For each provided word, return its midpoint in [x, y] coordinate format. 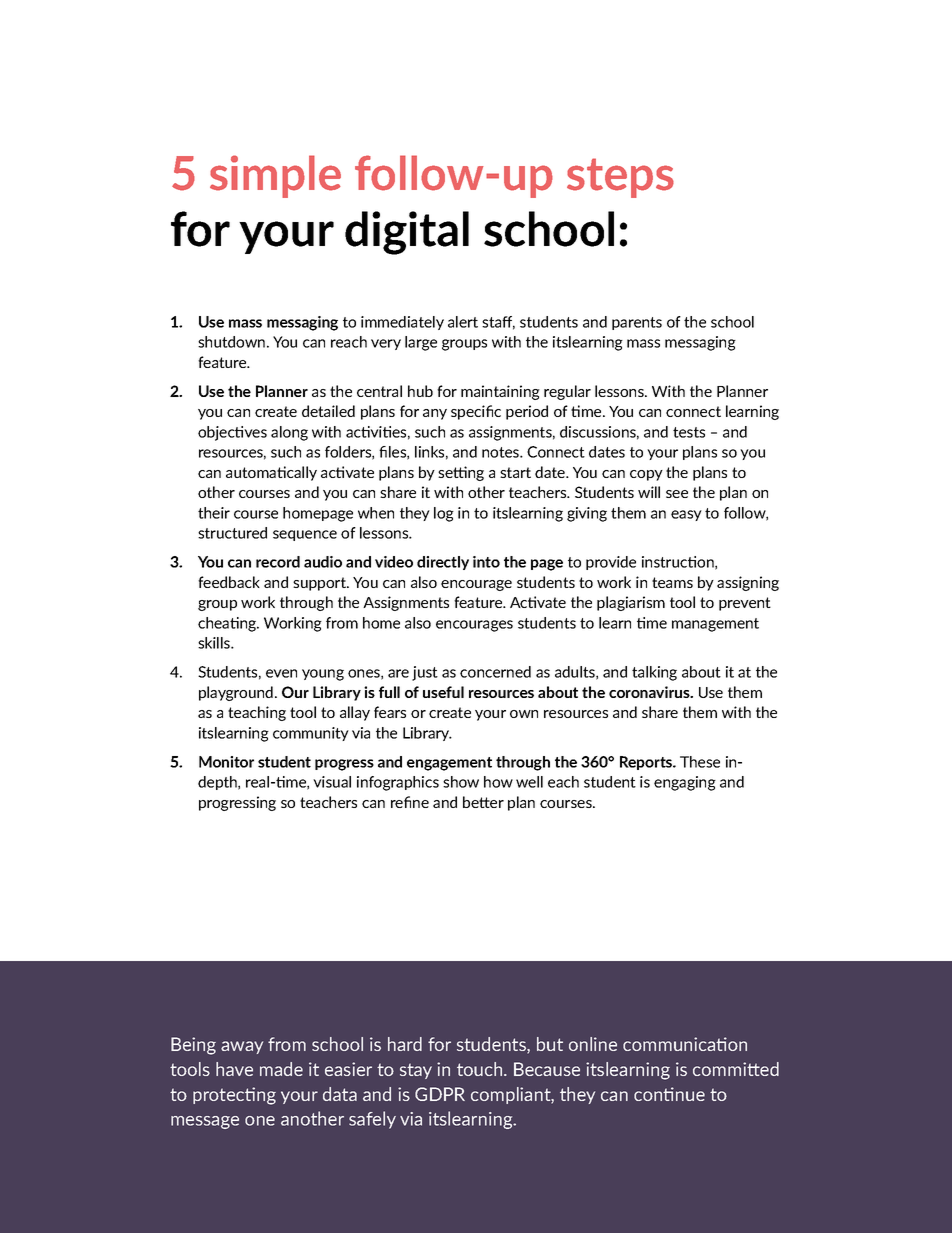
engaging [685, 783]
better [483, 802]
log [444, 514]
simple [275, 176]
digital [407, 233]
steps [620, 178]
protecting [234, 1096]
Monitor [226, 762]
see [677, 494]
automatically [271, 473]
